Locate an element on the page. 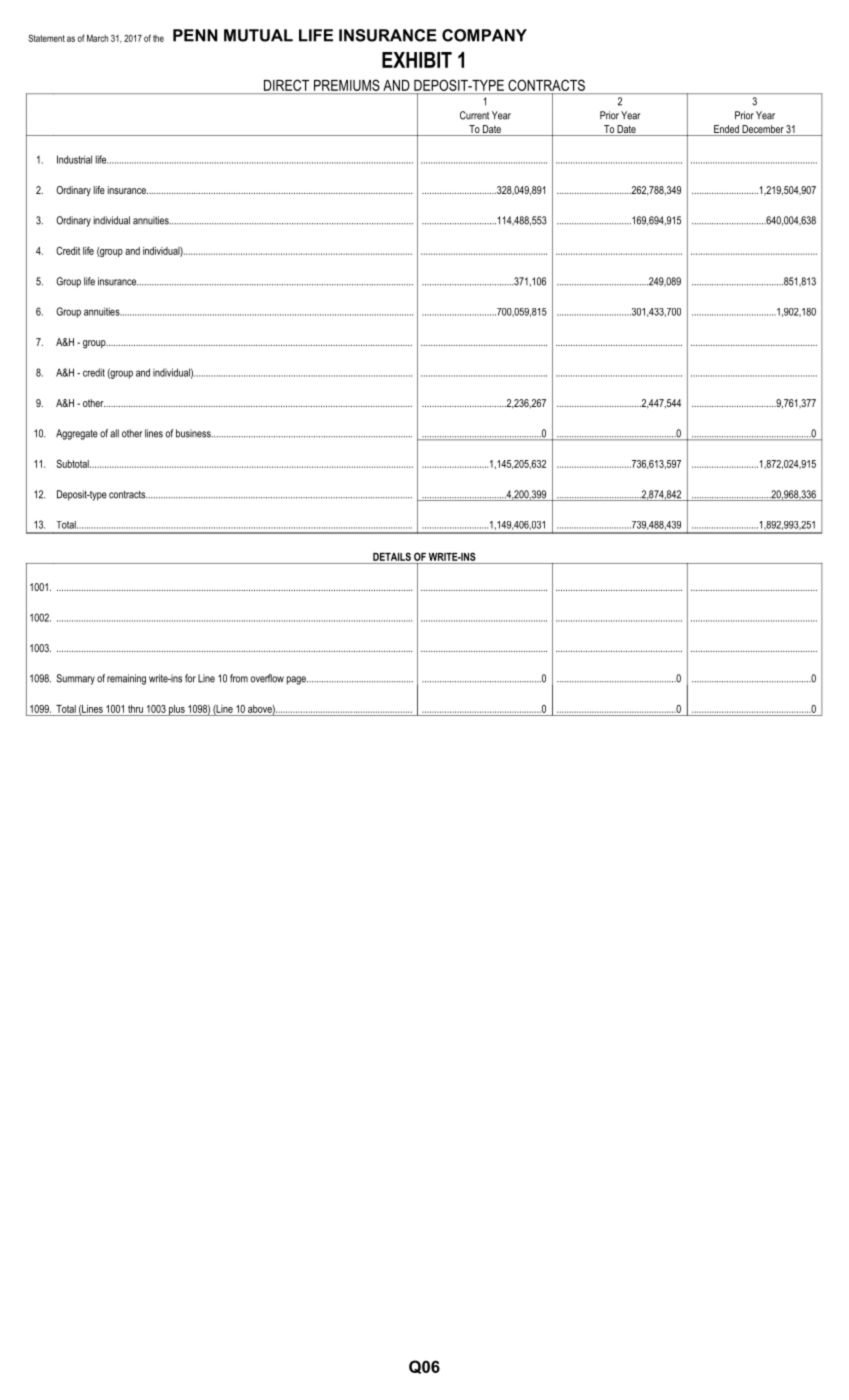 The image size is (849, 1400). December is located at coordinates (762, 130).
